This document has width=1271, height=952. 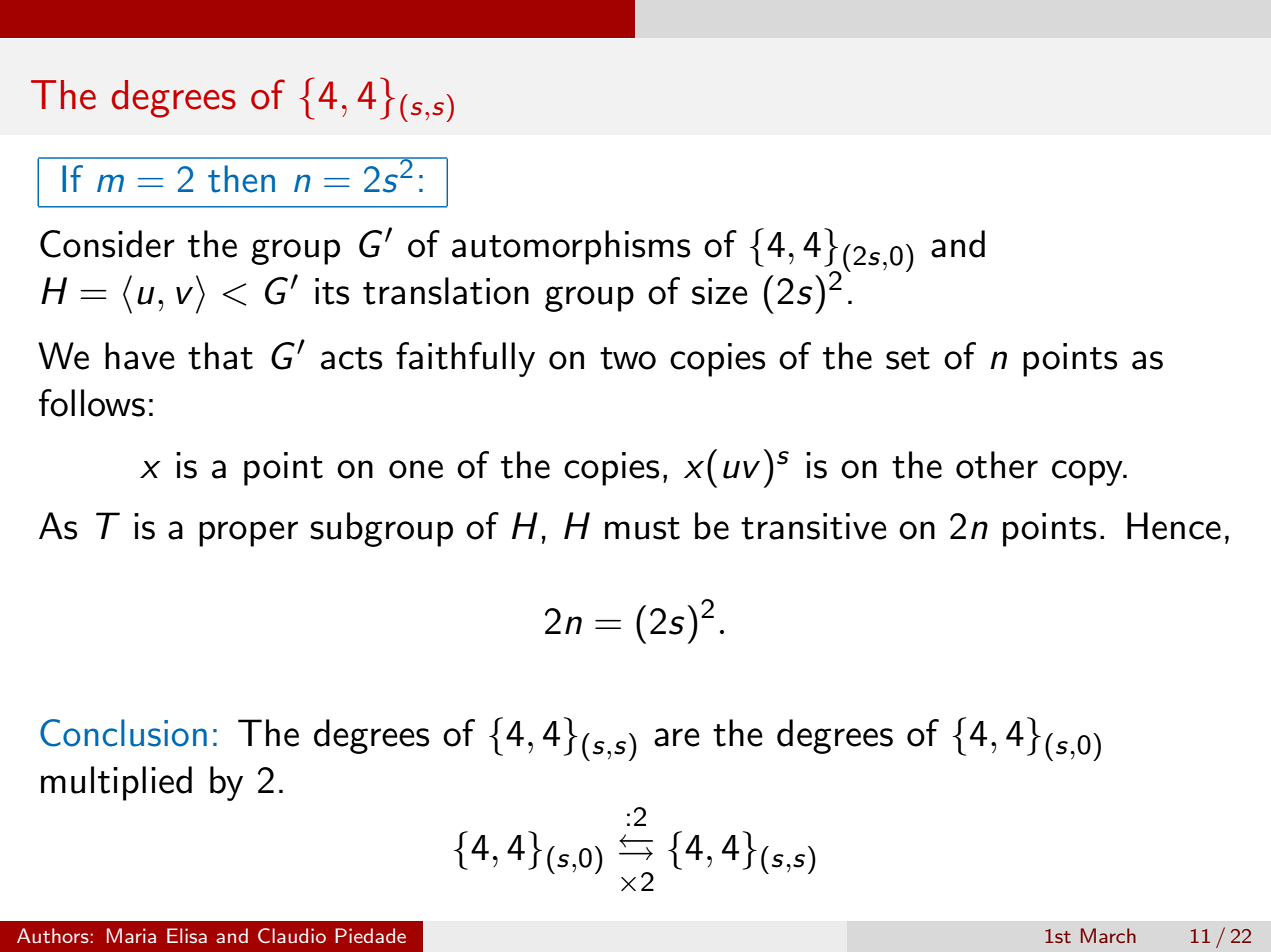 I want to click on automorphisms, so click(x=571, y=247).
